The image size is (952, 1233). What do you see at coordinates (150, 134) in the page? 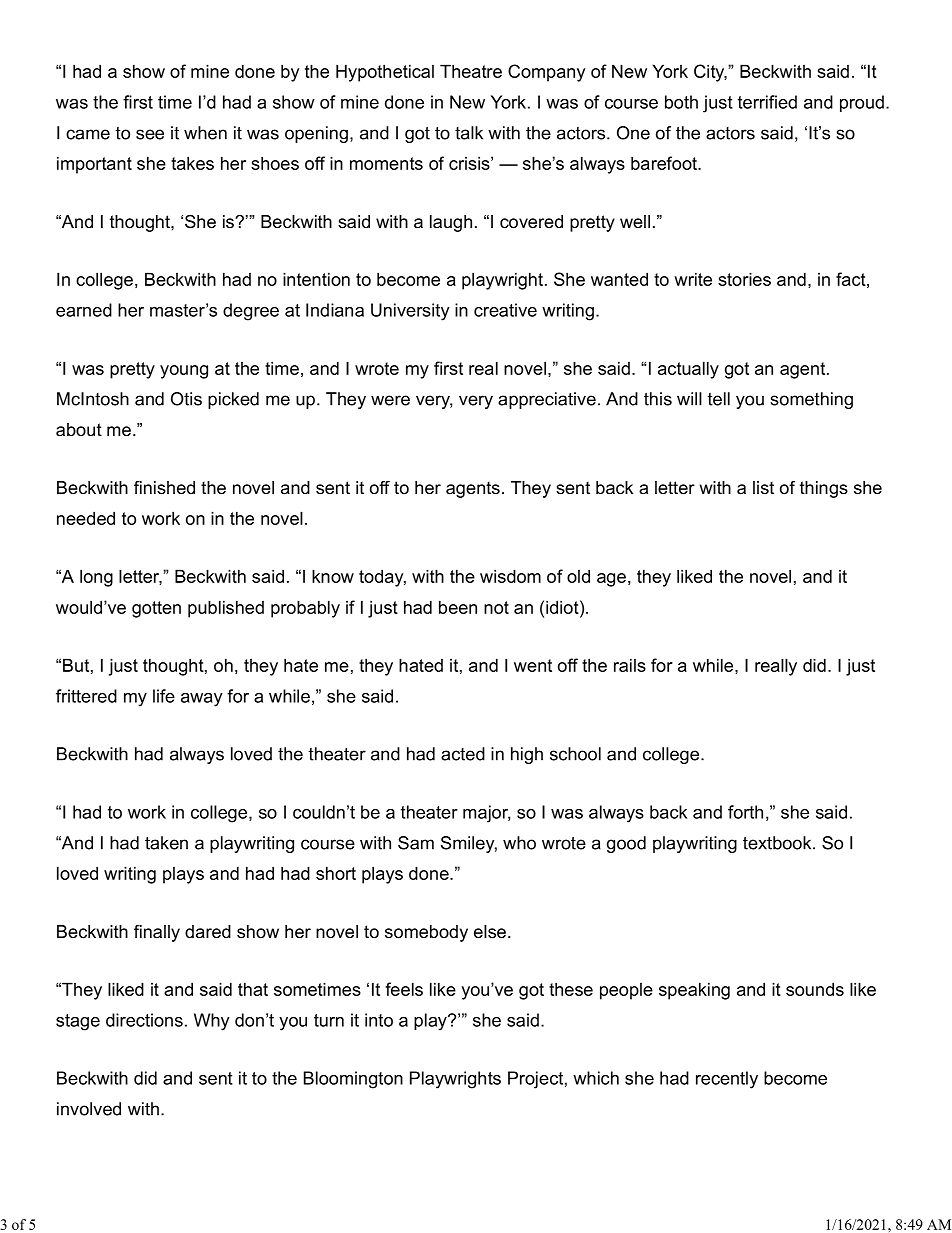
I see `see` at bounding box center [150, 134].
